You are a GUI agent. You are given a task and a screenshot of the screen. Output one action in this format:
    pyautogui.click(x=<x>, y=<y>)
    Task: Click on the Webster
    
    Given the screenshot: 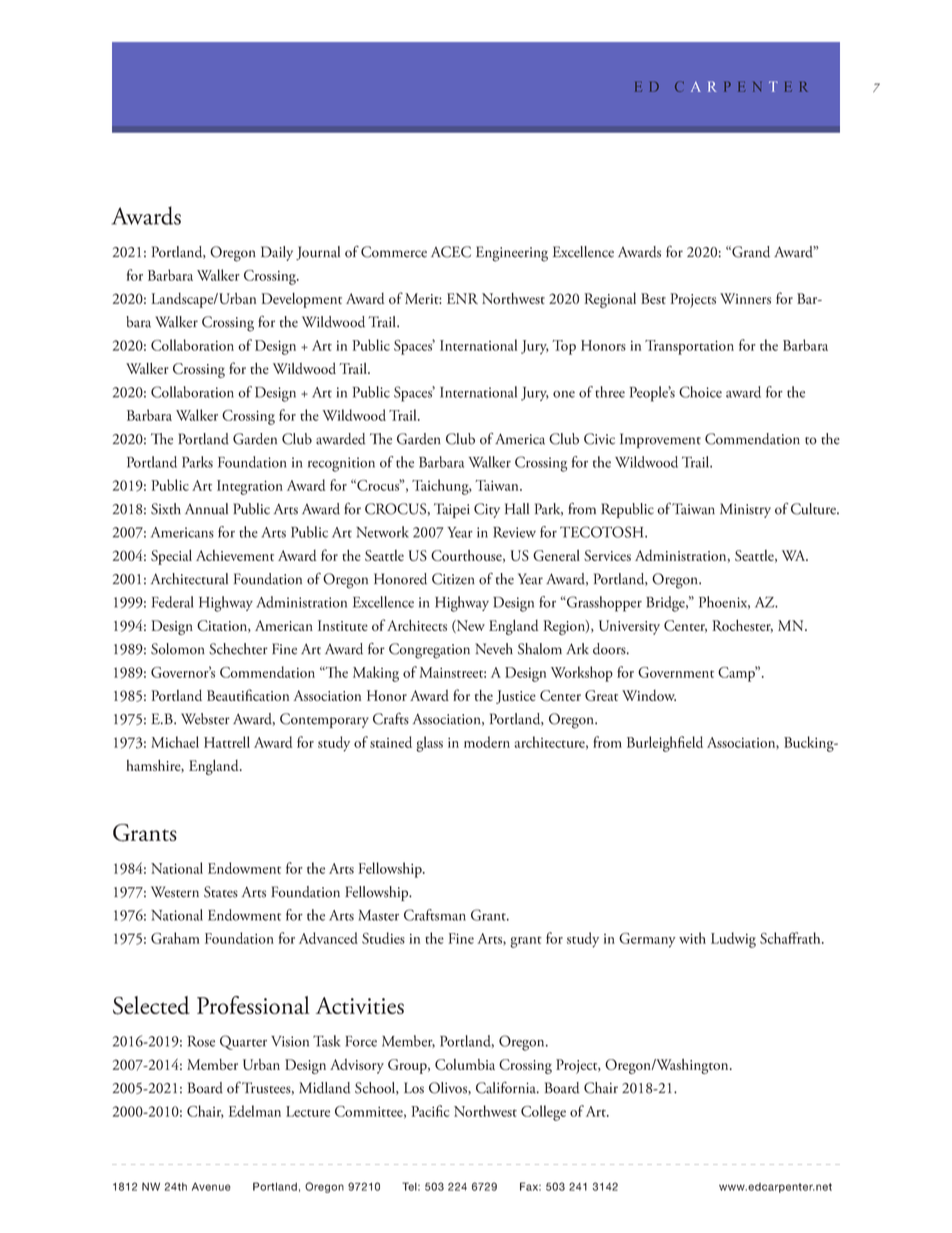 What is the action you would take?
    pyautogui.click(x=205, y=719)
